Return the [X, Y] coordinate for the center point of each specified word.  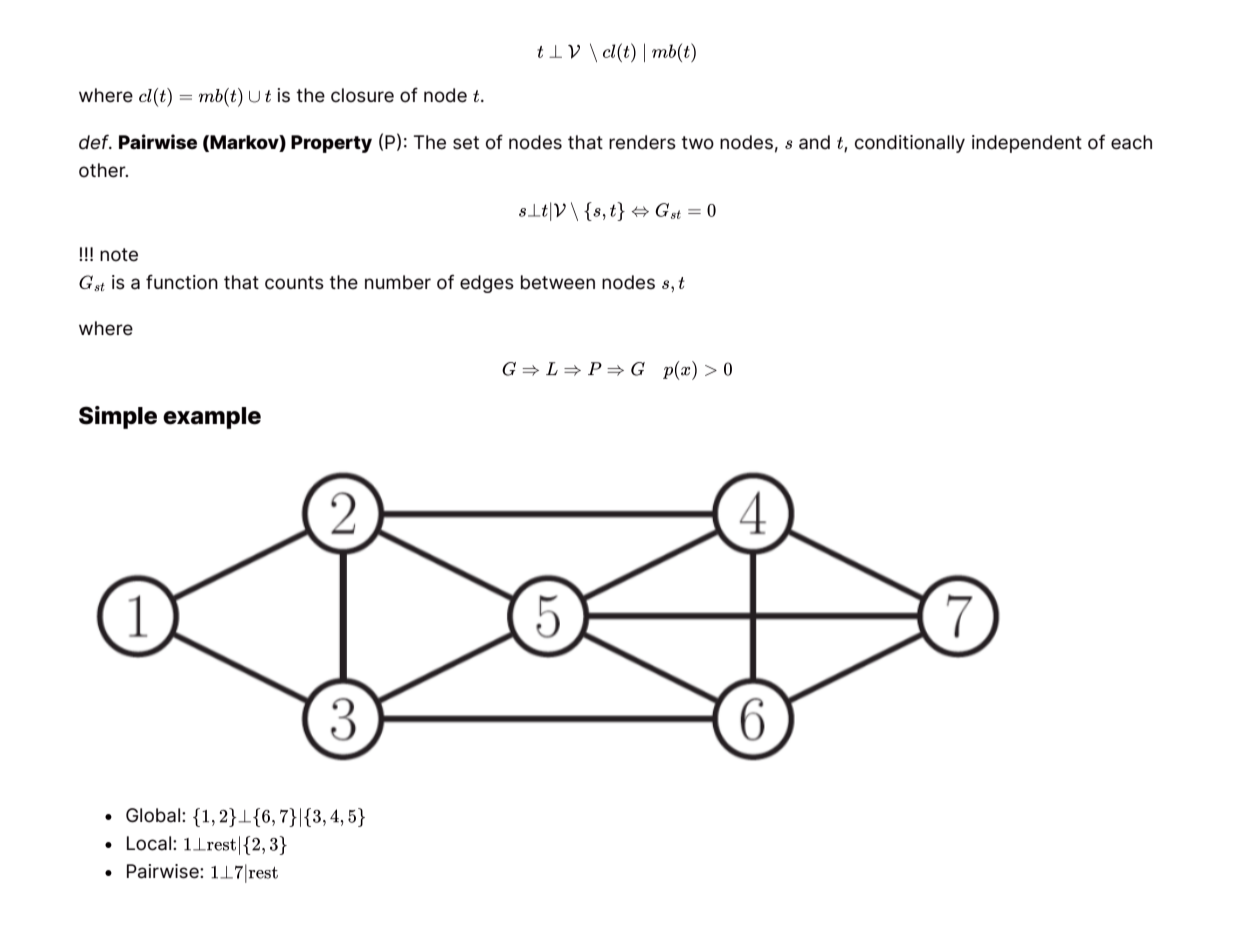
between [558, 282]
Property [331, 144]
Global [153, 815]
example [212, 418]
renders [642, 142]
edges [487, 284]
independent [1027, 144]
